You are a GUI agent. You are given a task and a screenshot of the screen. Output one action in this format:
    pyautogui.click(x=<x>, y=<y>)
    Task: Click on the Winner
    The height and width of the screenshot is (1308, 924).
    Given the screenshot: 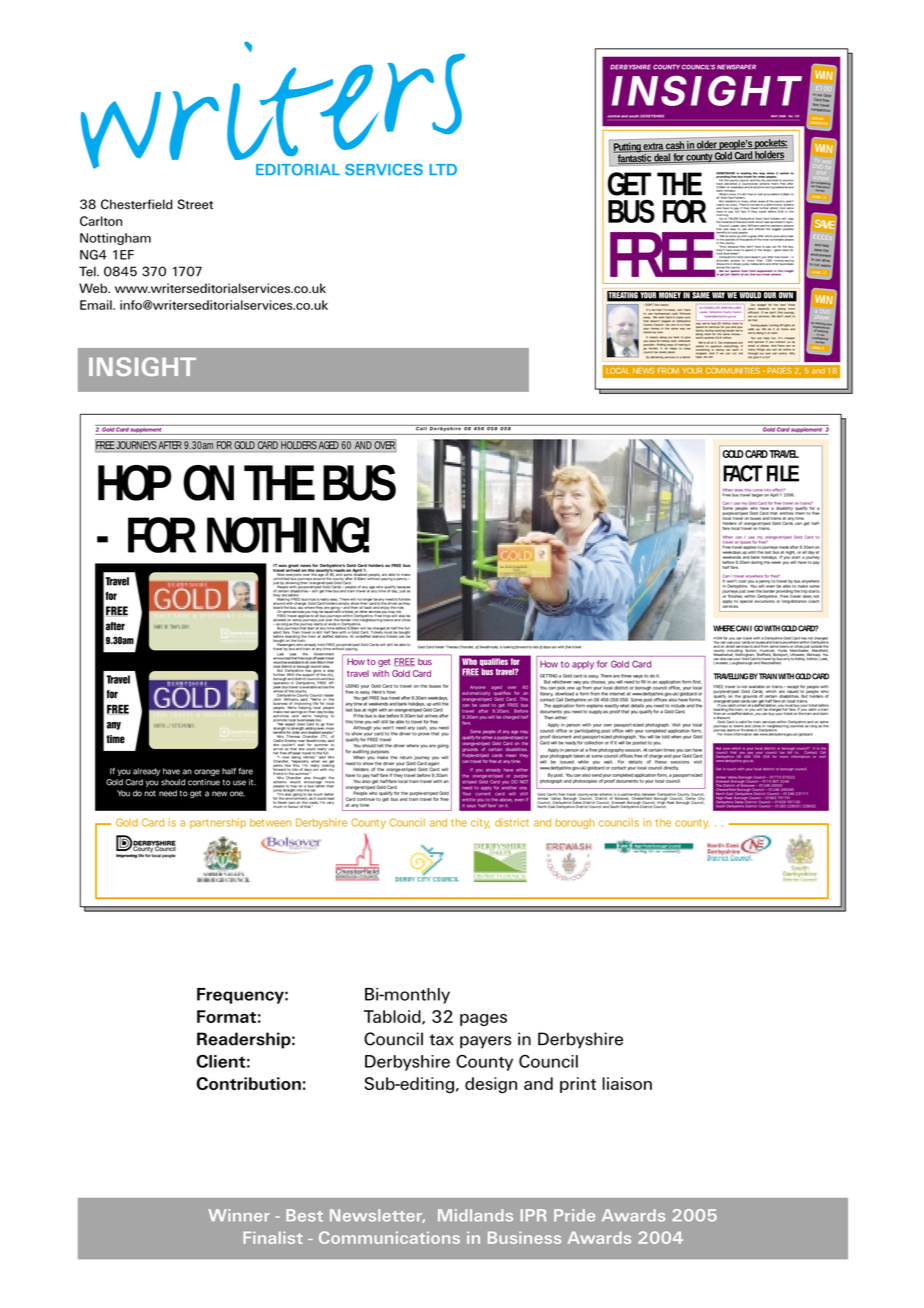 What is the action you would take?
    pyautogui.click(x=239, y=1215)
